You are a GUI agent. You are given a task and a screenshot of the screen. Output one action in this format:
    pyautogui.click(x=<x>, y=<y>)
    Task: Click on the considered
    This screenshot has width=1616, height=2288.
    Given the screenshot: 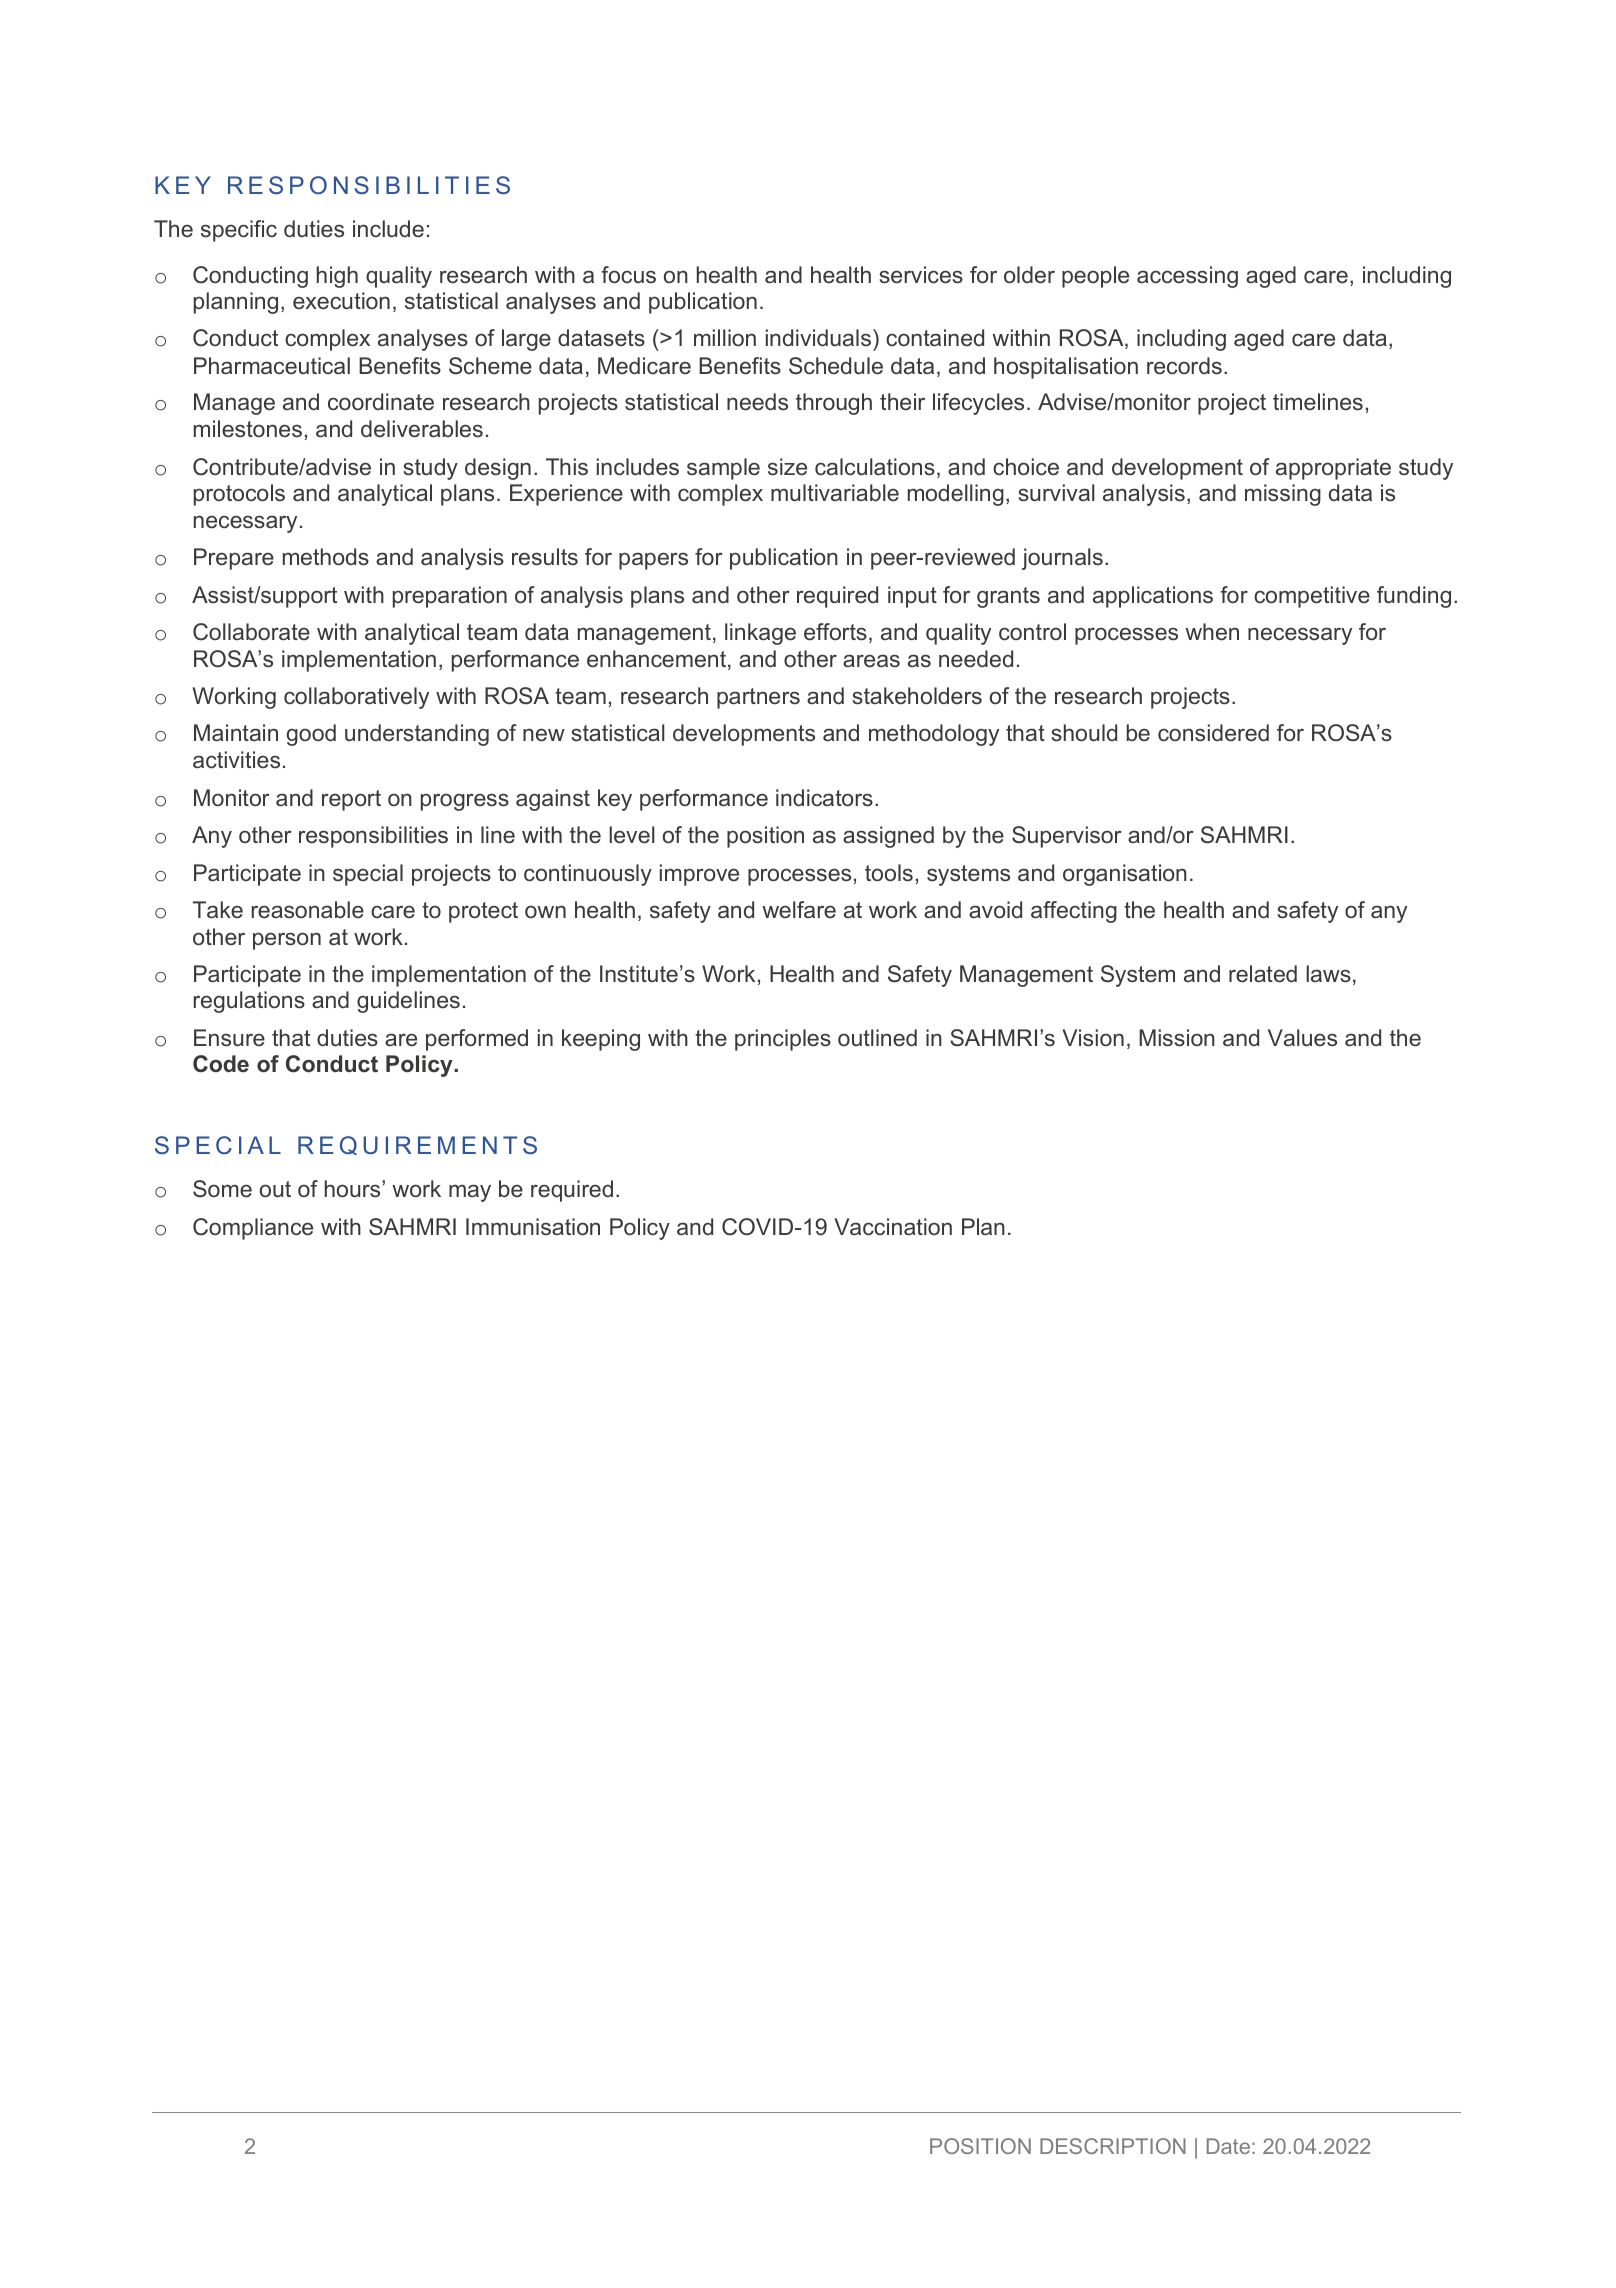 What is the action you would take?
    pyautogui.click(x=1213, y=733)
